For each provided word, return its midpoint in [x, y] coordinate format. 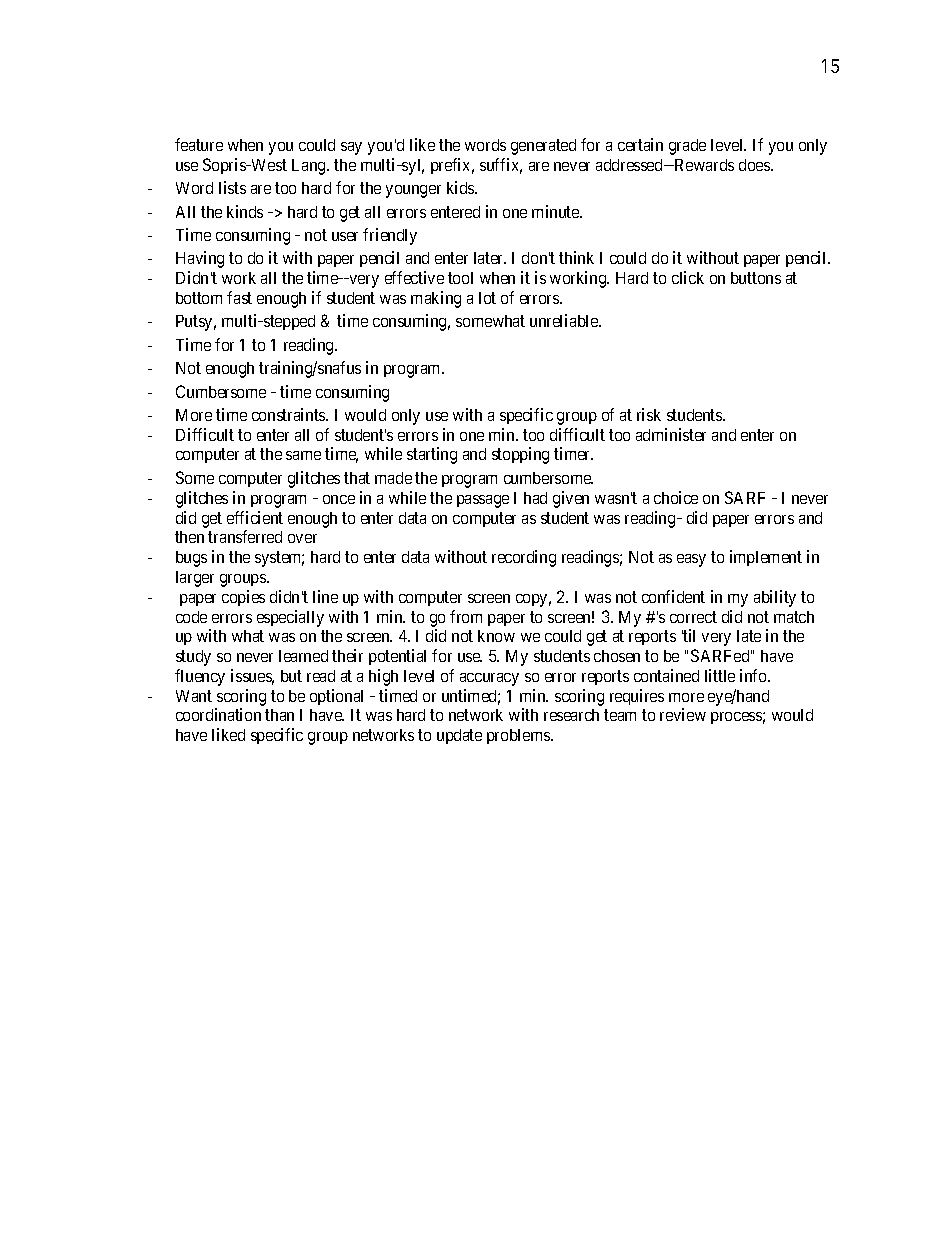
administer [671, 434]
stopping [520, 455]
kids [461, 187]
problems [519, 736]
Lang [310, 167]
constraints [289, 414]
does [755, 165]
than [279, 715]
